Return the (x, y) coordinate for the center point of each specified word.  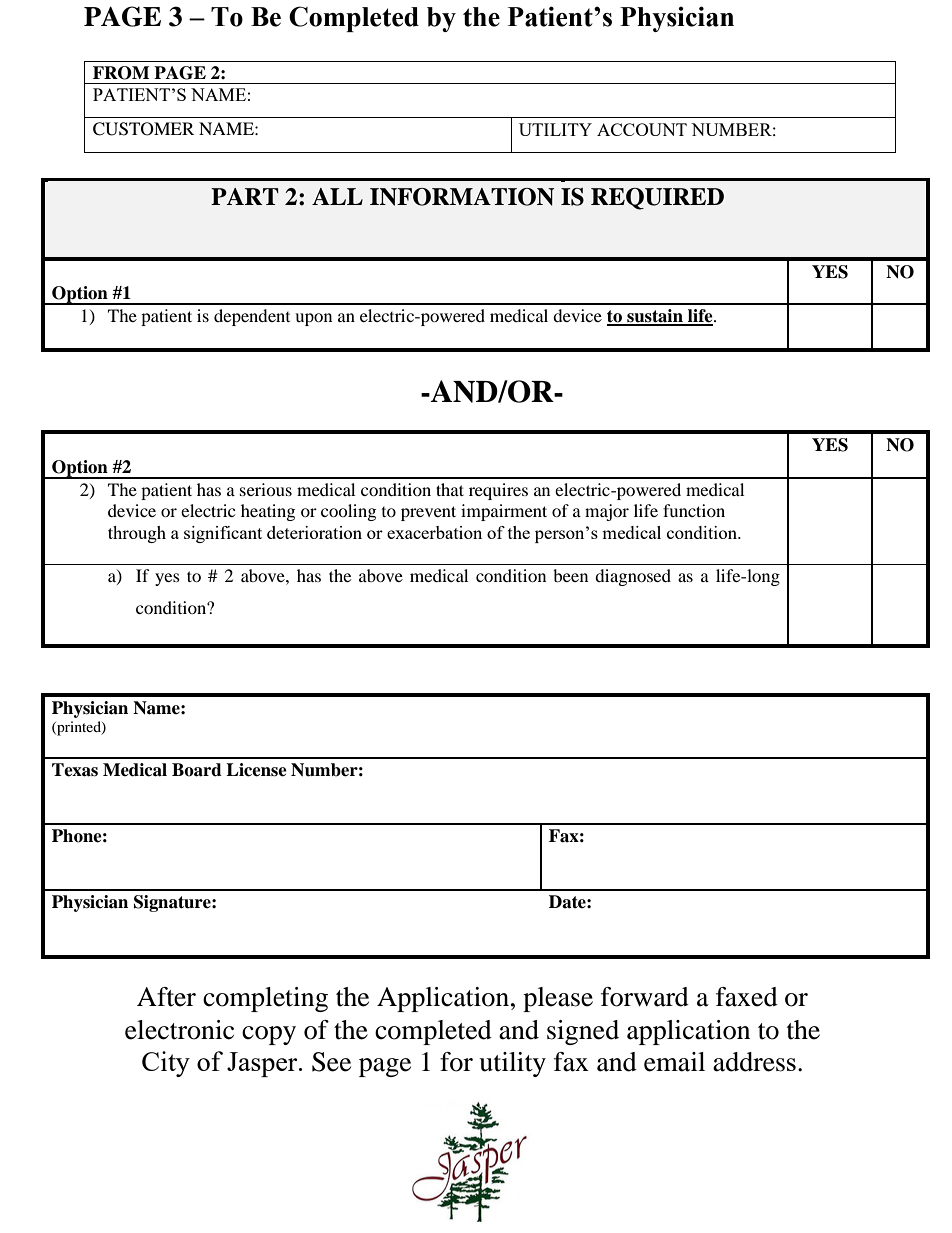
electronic (179, 1030)
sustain (655, 317)
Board (197, 770)
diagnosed (633, 577)
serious (266, 489)
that (450, 489)
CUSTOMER (143, 129)
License (256, 770)
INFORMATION (462, 197)
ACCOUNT (642, 129)
